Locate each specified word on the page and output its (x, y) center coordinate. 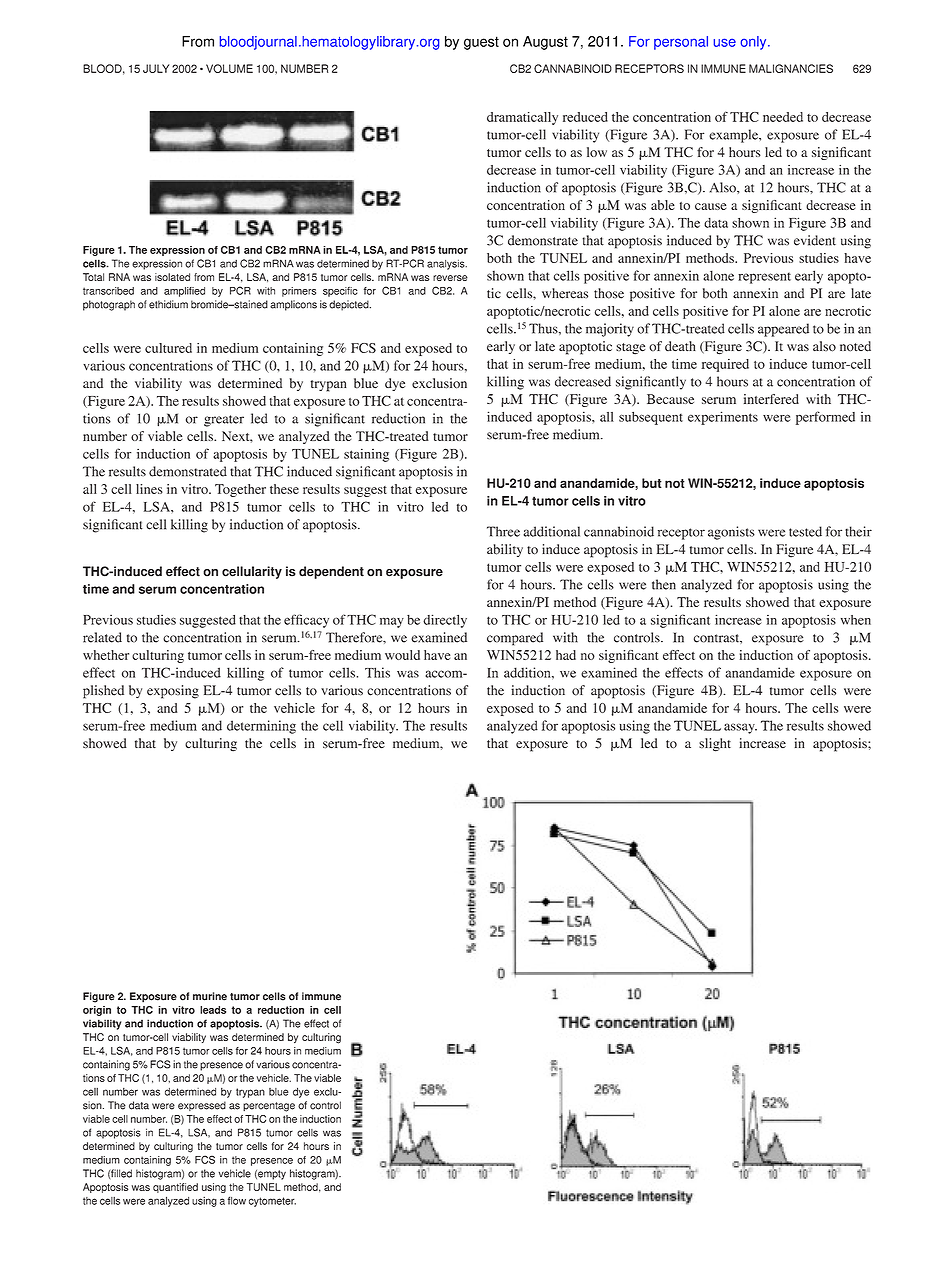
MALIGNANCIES (791, 68)
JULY (156, 68)
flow (237, 1200)
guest (481, 43)
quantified (175, 1188)
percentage (269, 1107)
